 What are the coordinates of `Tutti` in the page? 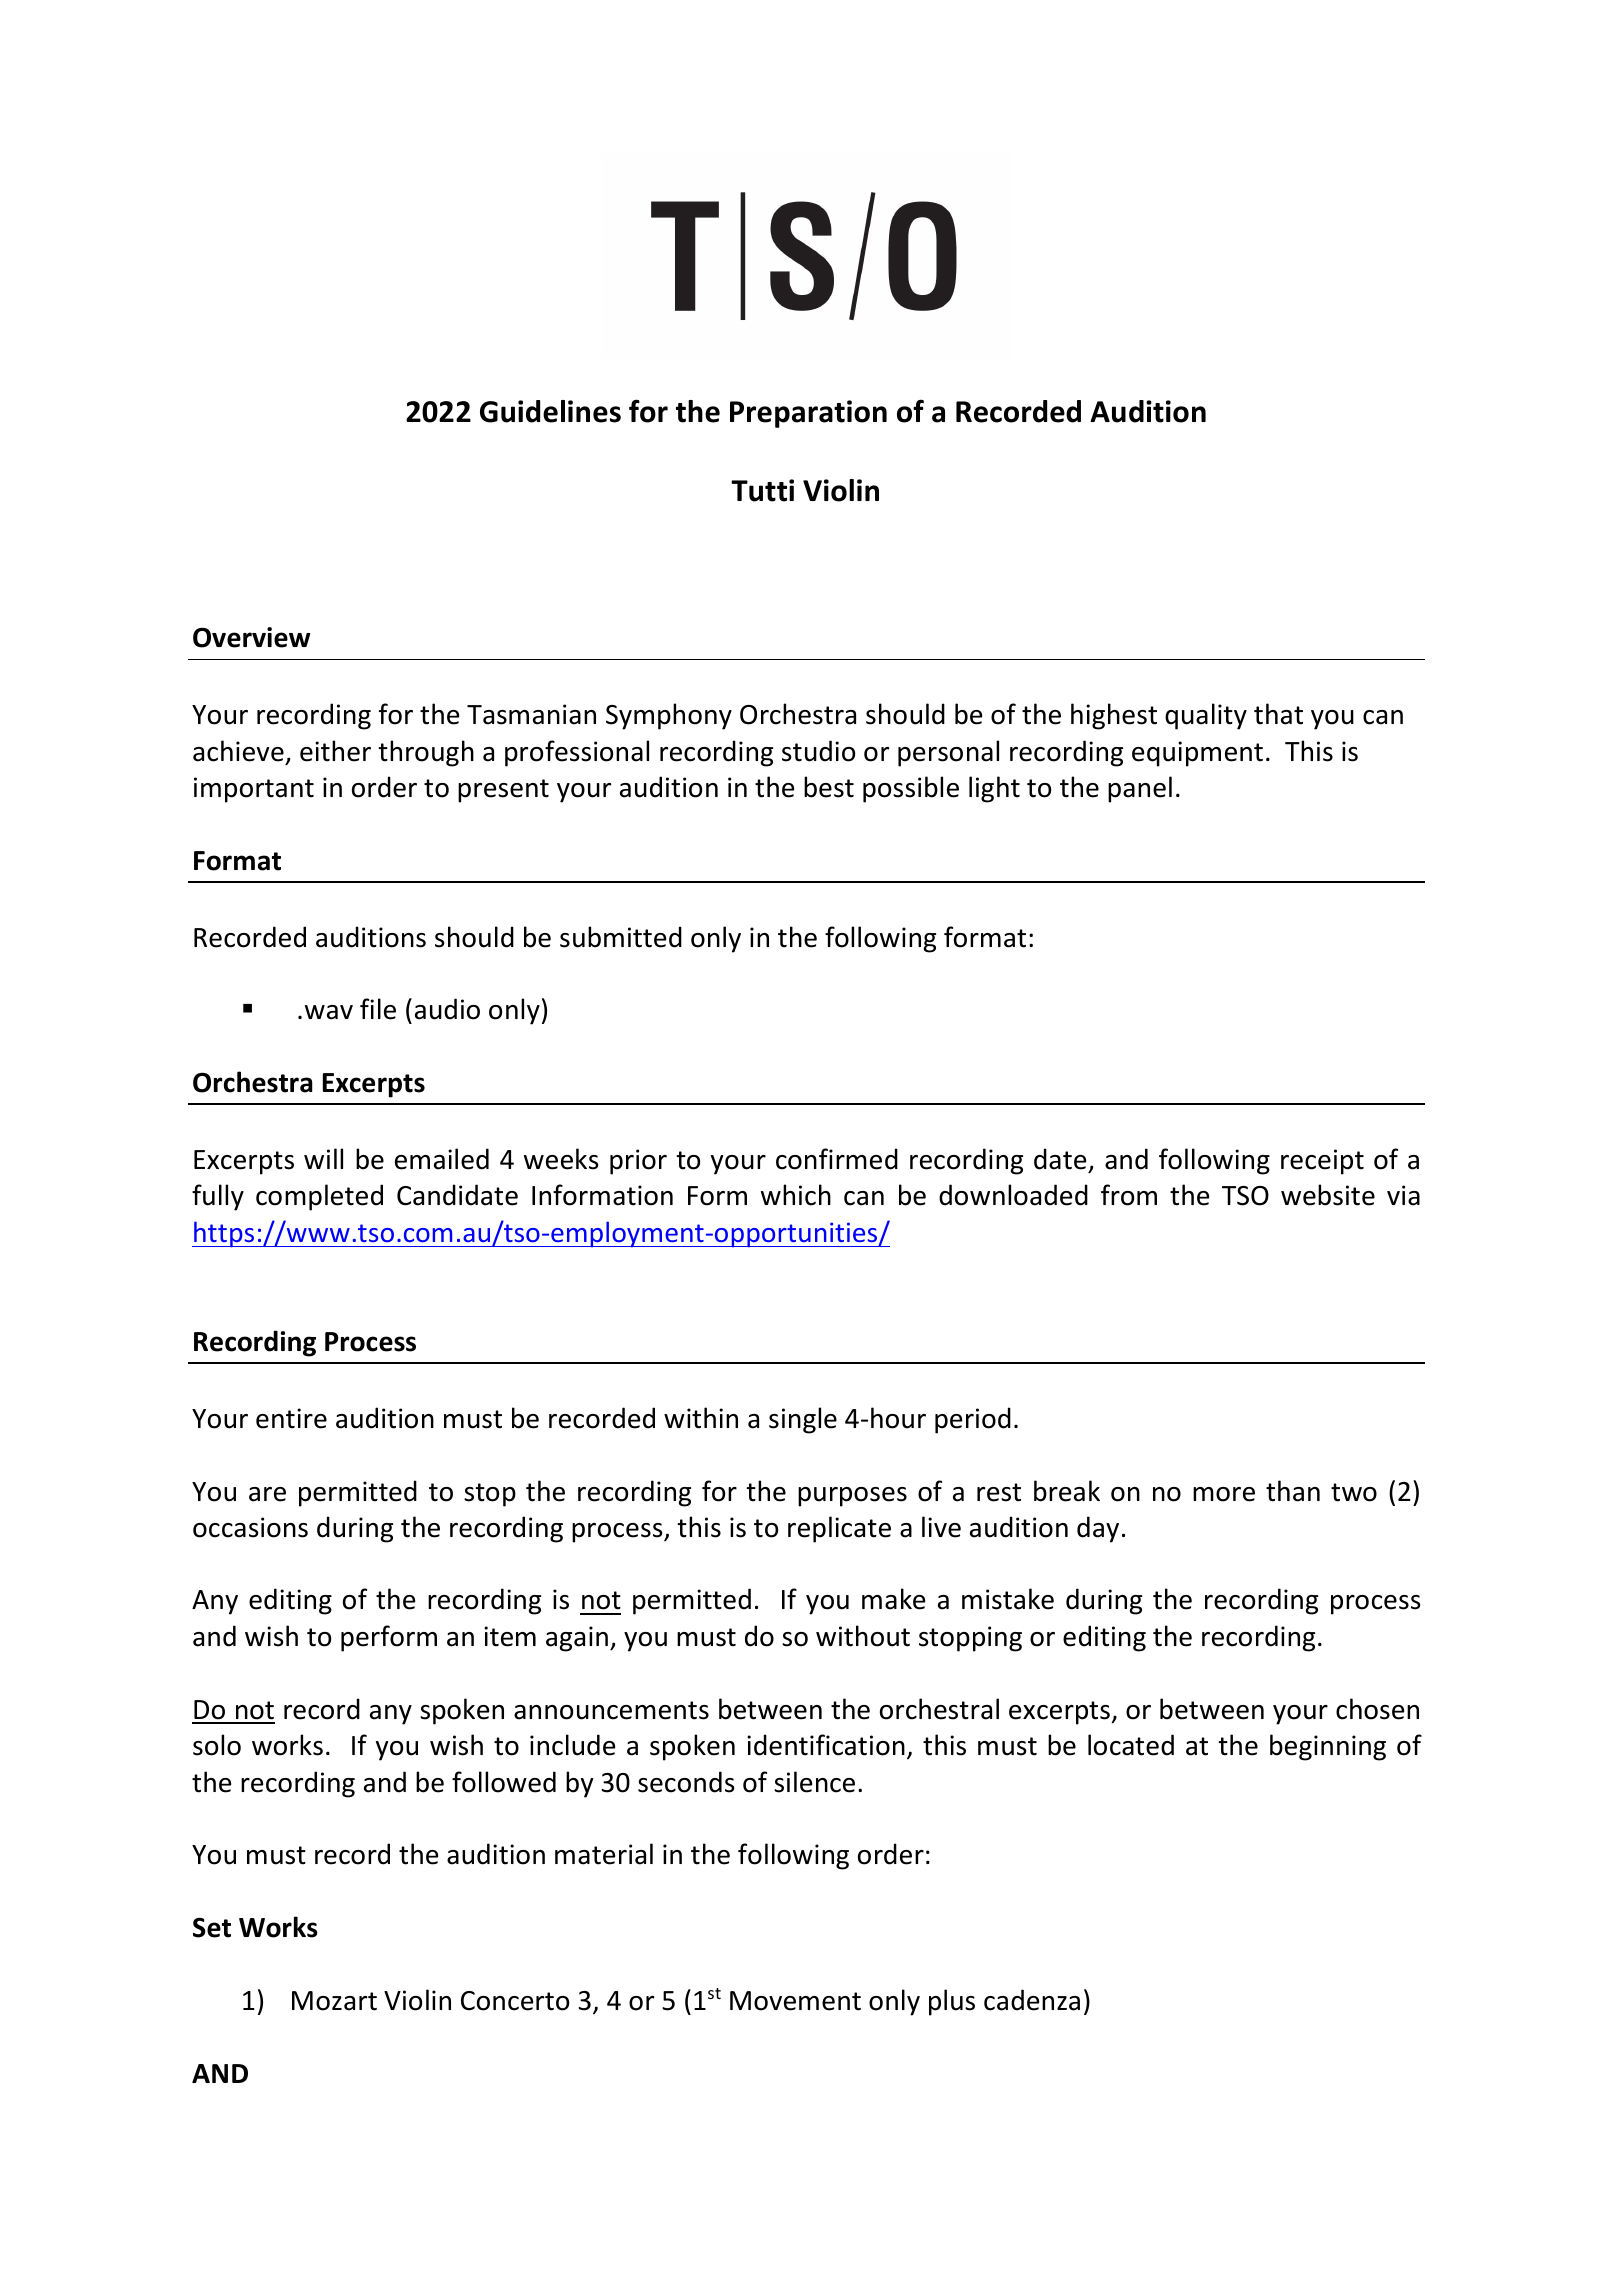 It's located at (762, 490).
